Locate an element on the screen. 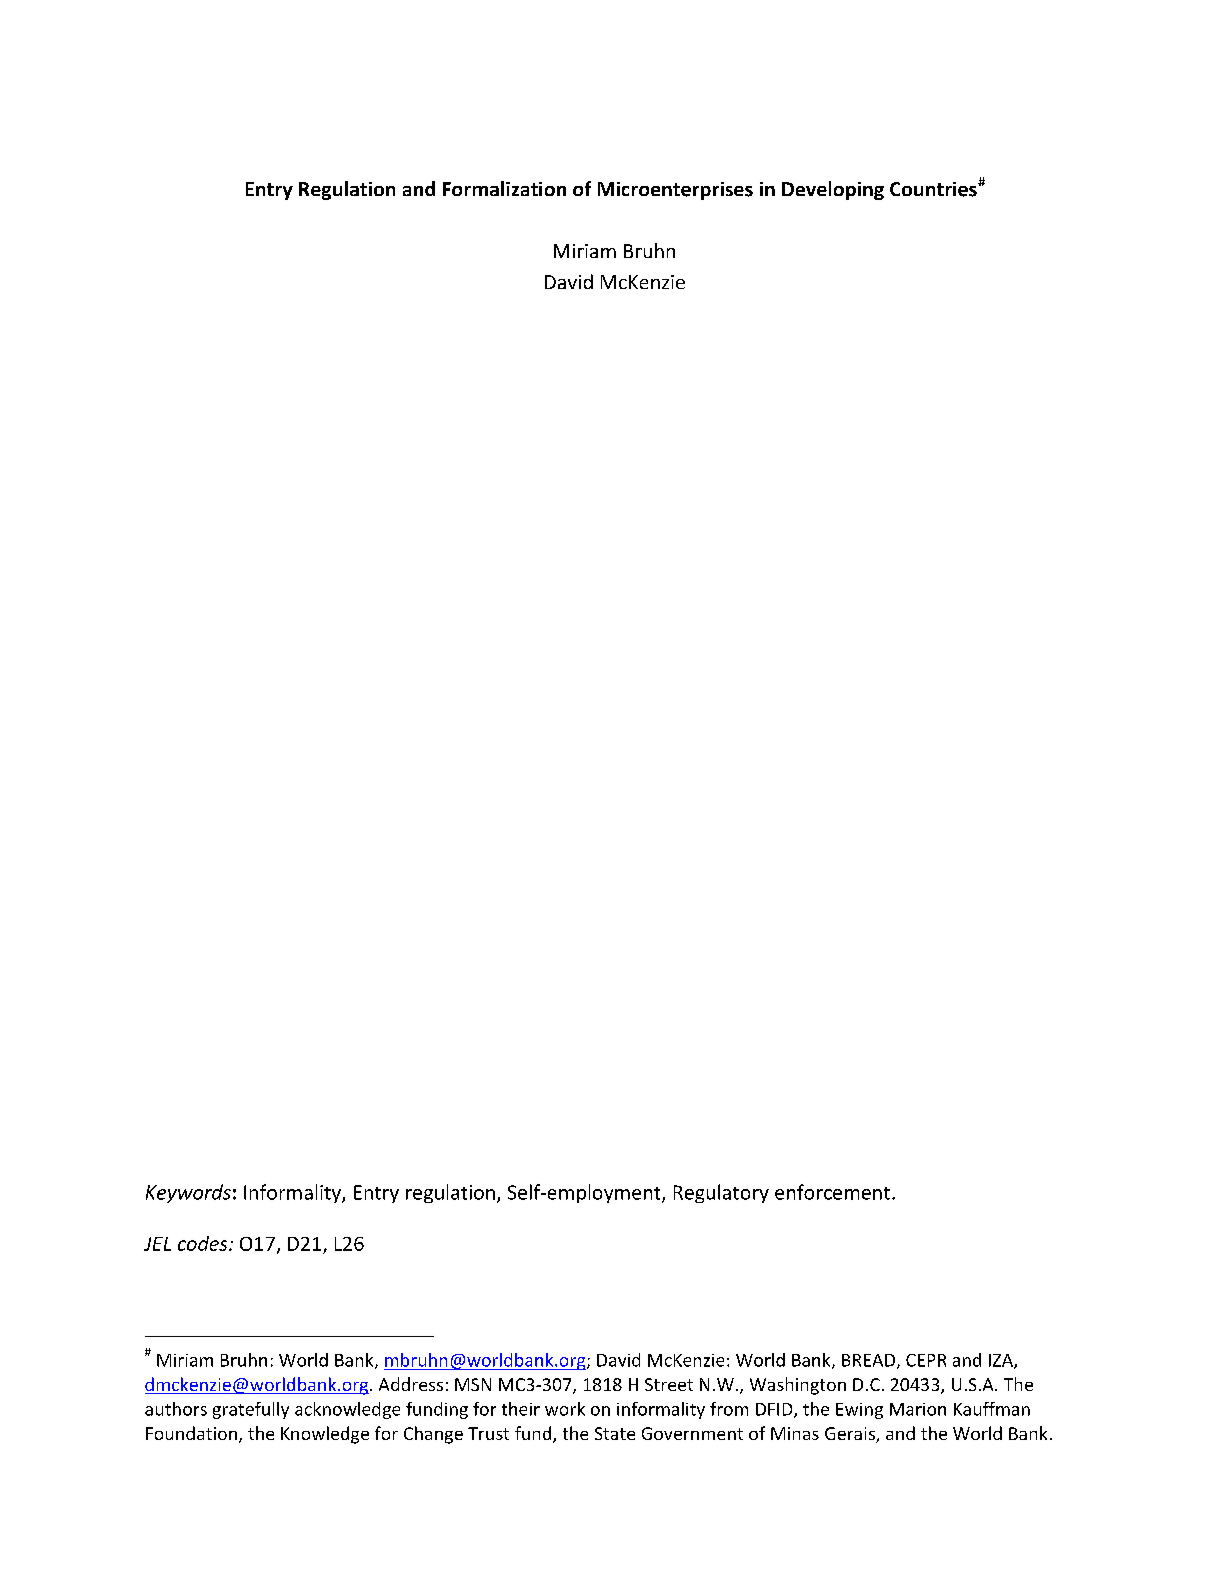 This screenshot has height=1590, width=1229. Keywords is located at coordinates (188, 1193).
